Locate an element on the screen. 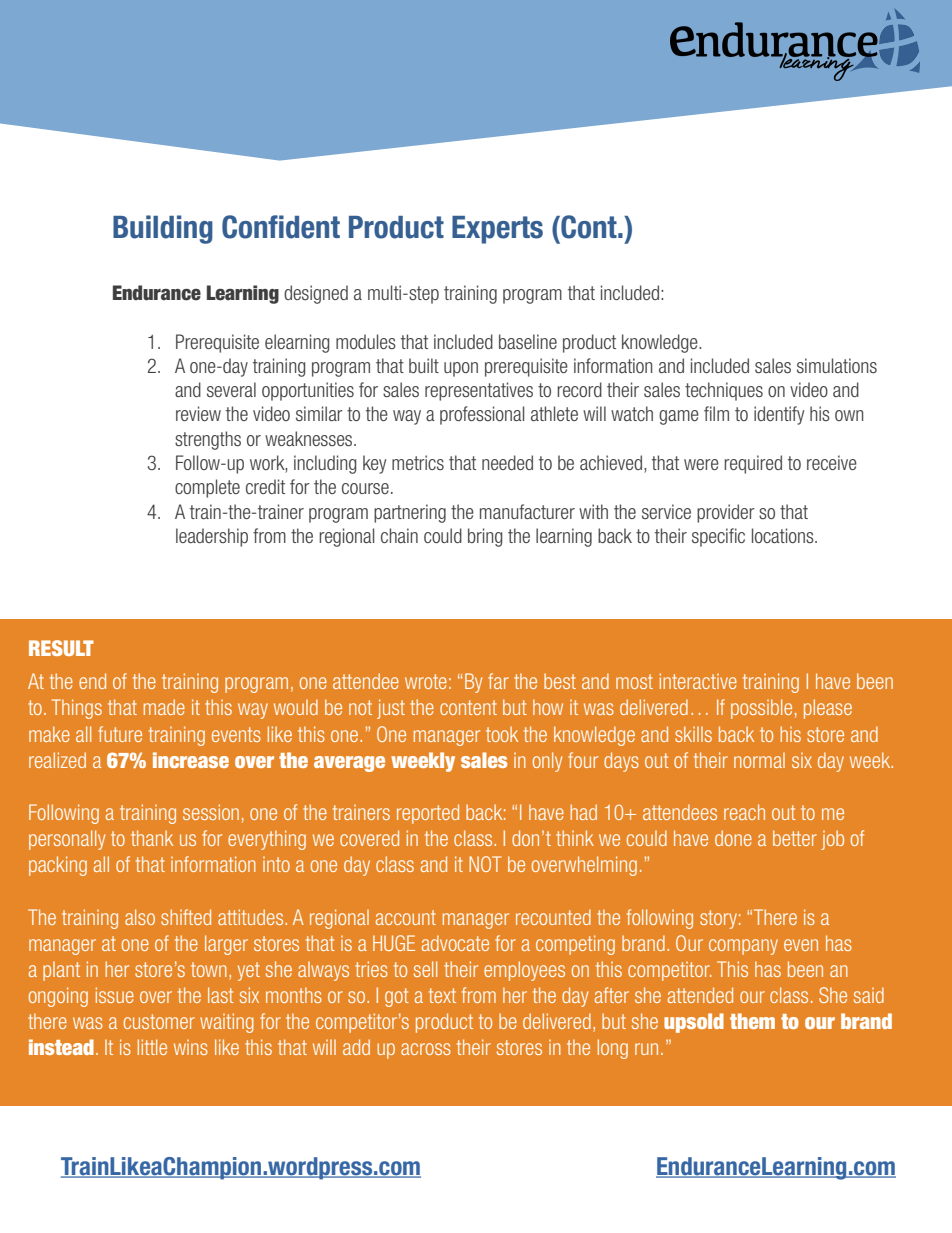  Experts is located at coordinates (497, 230).
